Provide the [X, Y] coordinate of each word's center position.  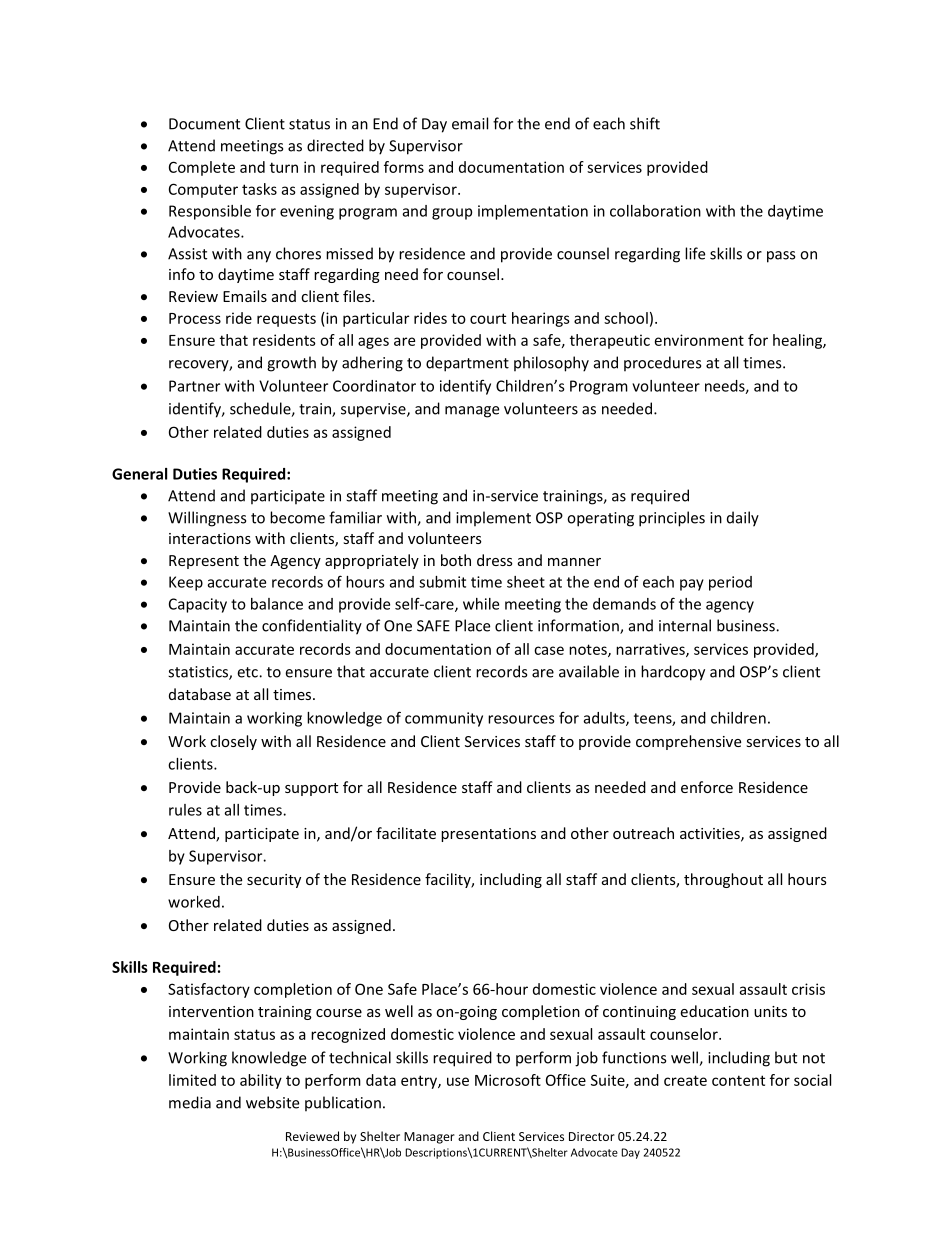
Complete [202, 168]
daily [743, 519]
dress [495, 560]
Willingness [207, 519]
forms [404, 167]
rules [185, 810]
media [190, 1102]
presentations [488, 835]
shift [645, 123]
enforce [707, 787]
